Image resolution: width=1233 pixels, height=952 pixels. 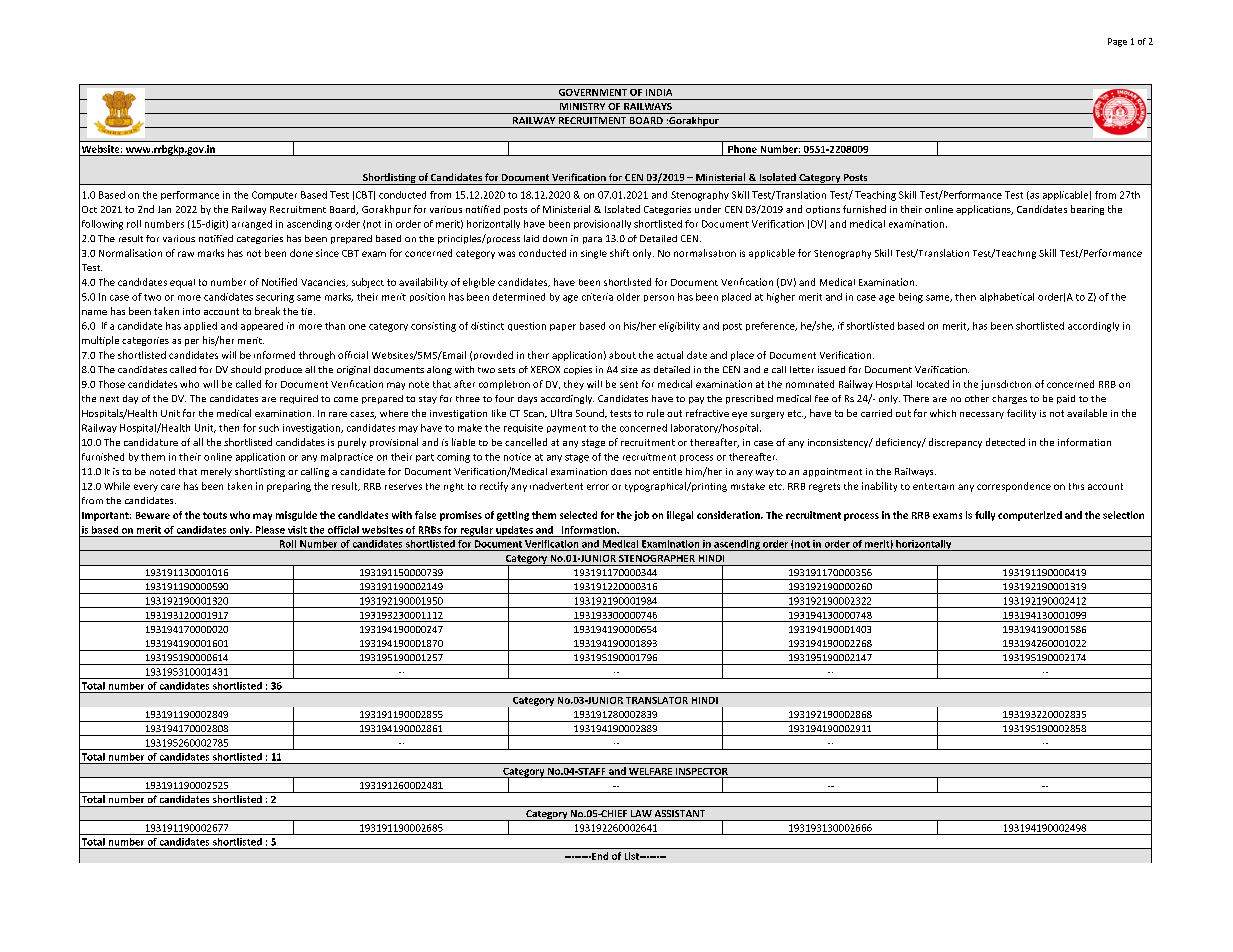 What do you see at coordinates (164, 209) in the page?
I see `Jan` at bounding box center [164, 209].
